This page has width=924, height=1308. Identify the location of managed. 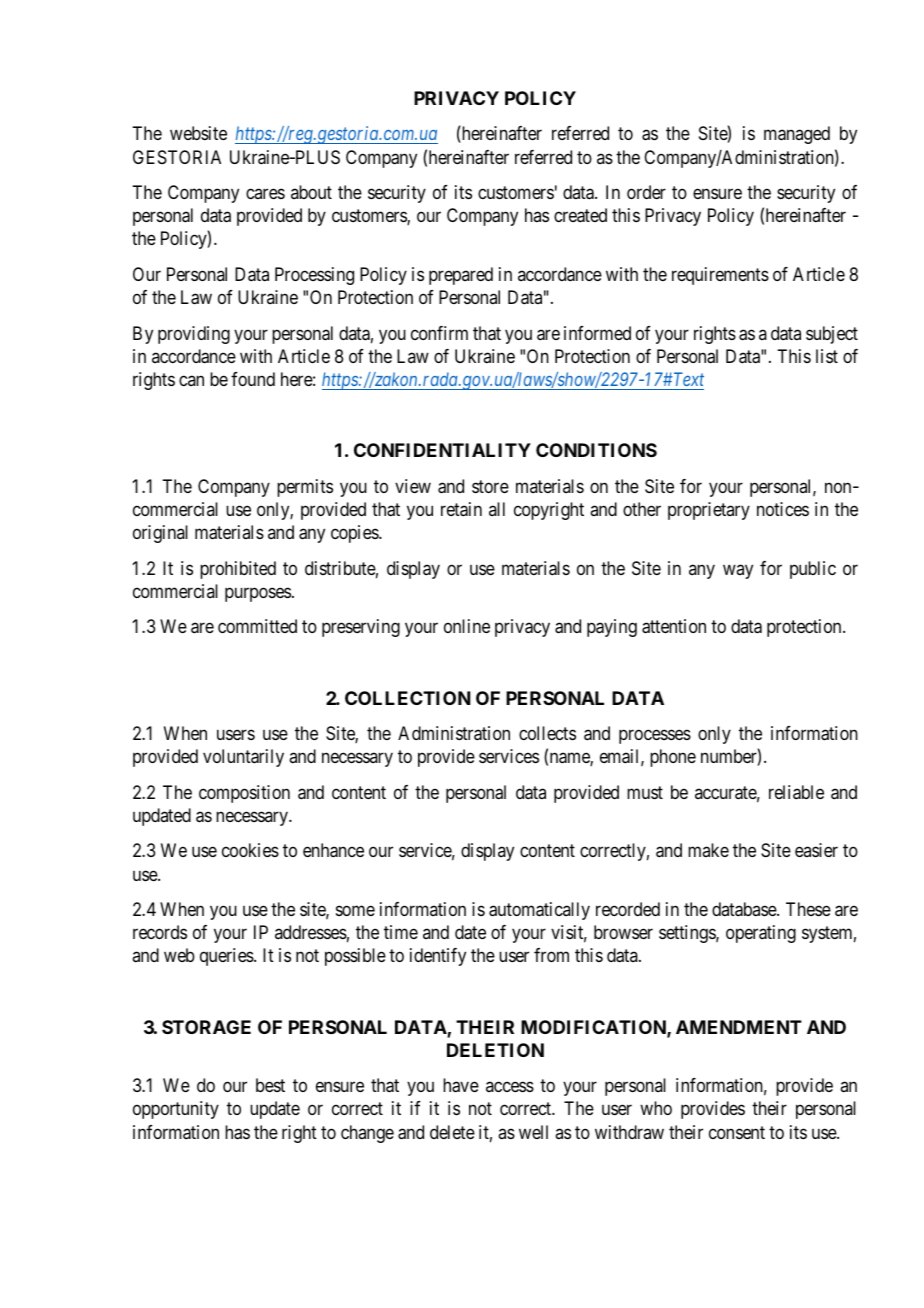
(797, 135).
